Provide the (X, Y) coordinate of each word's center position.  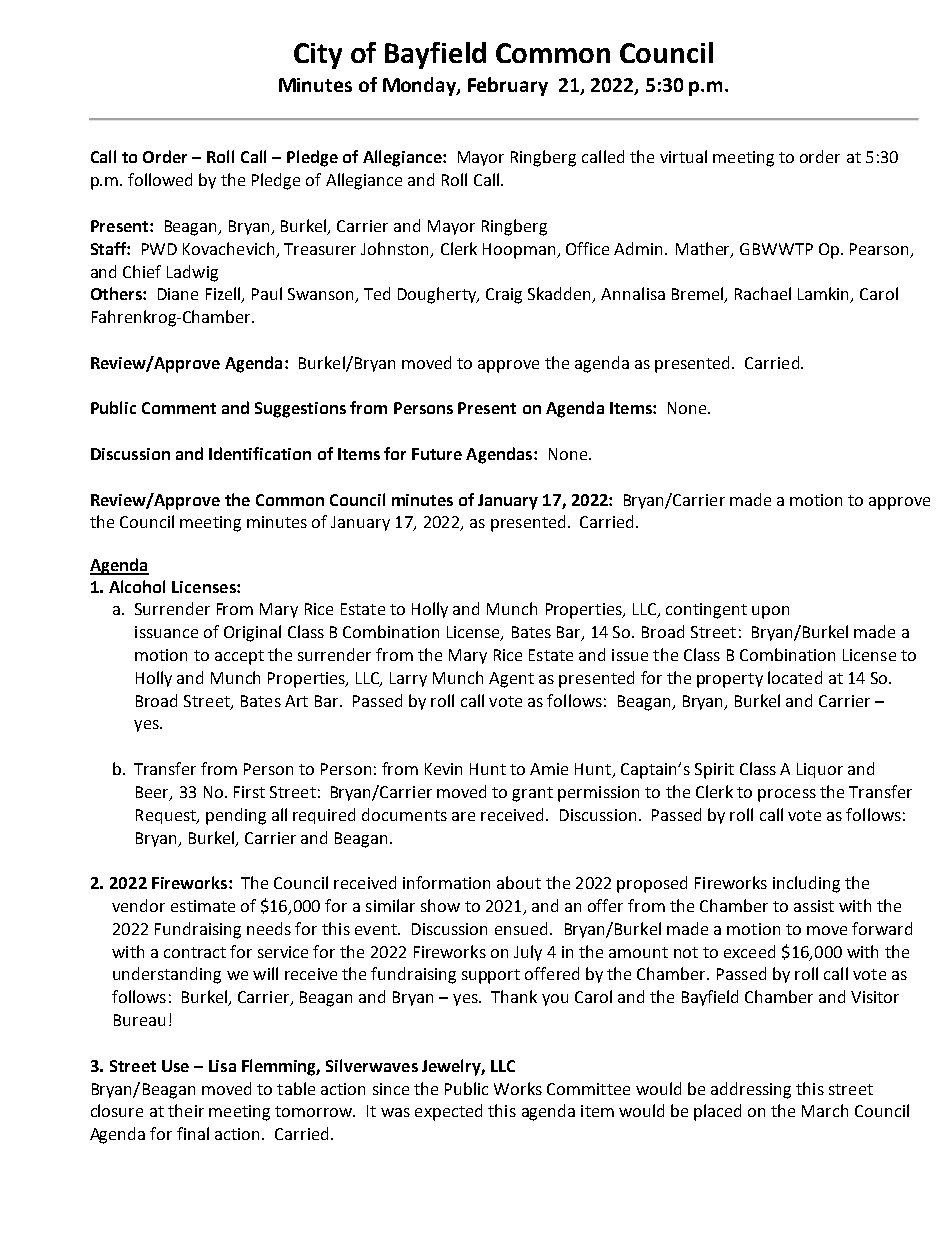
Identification (260, 453)
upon (770, 612)
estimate (203, 906)
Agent (511, 680)
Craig (504, 296)
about (519, 882)
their (186, 1110)
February (508, 86)
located (795, 677)
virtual (683, 156)
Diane (178, 294)
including (806, 884)
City (318, 56)
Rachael (763, 293)
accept (239, 657)
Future (437, 454)
